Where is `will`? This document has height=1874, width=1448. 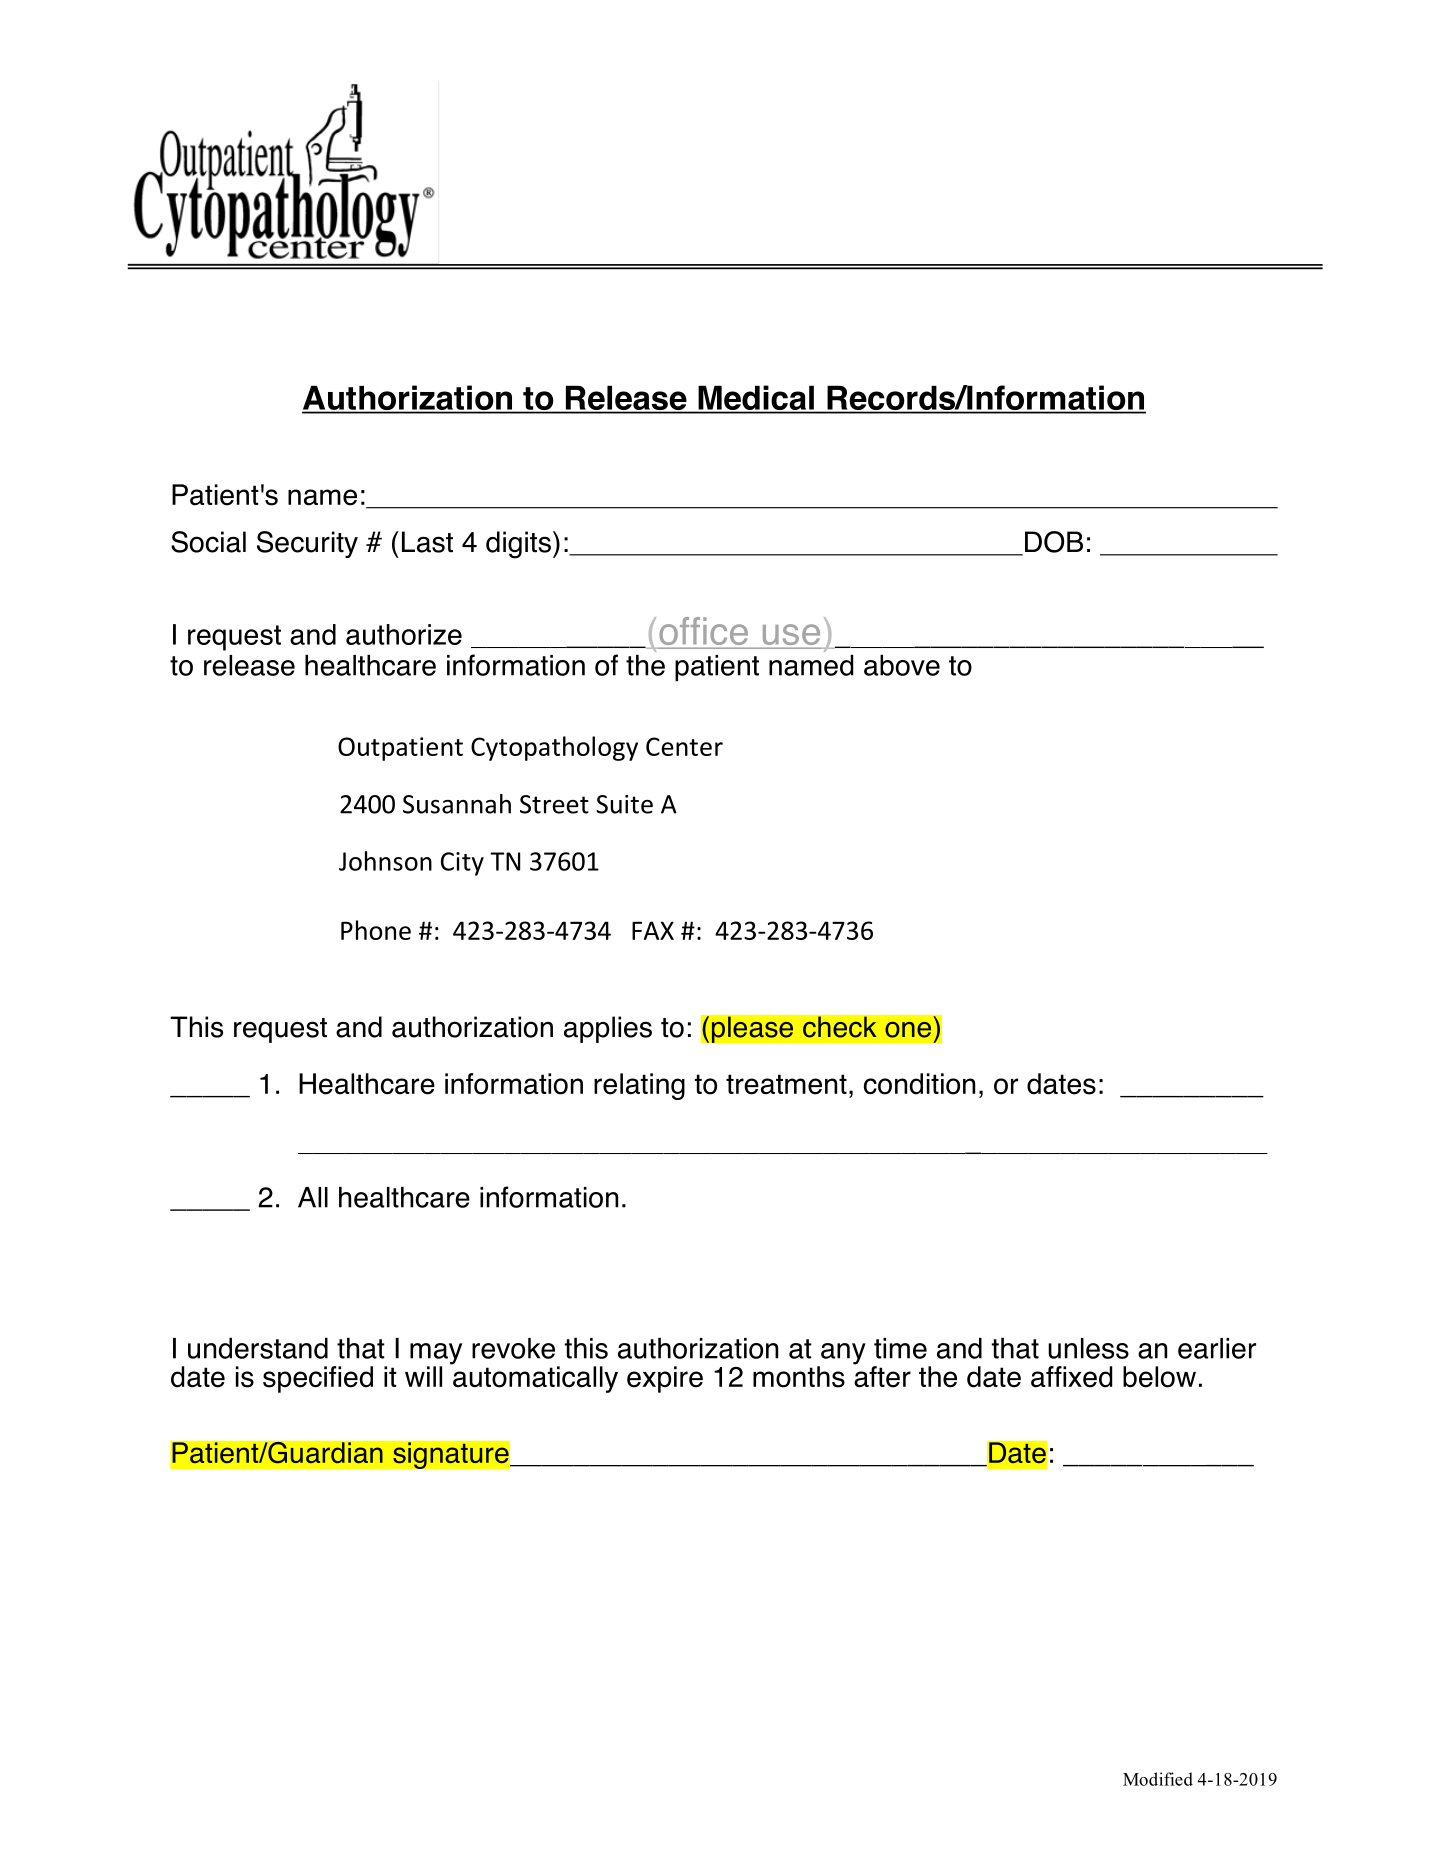 will is located at coordinates (423, 1376).
